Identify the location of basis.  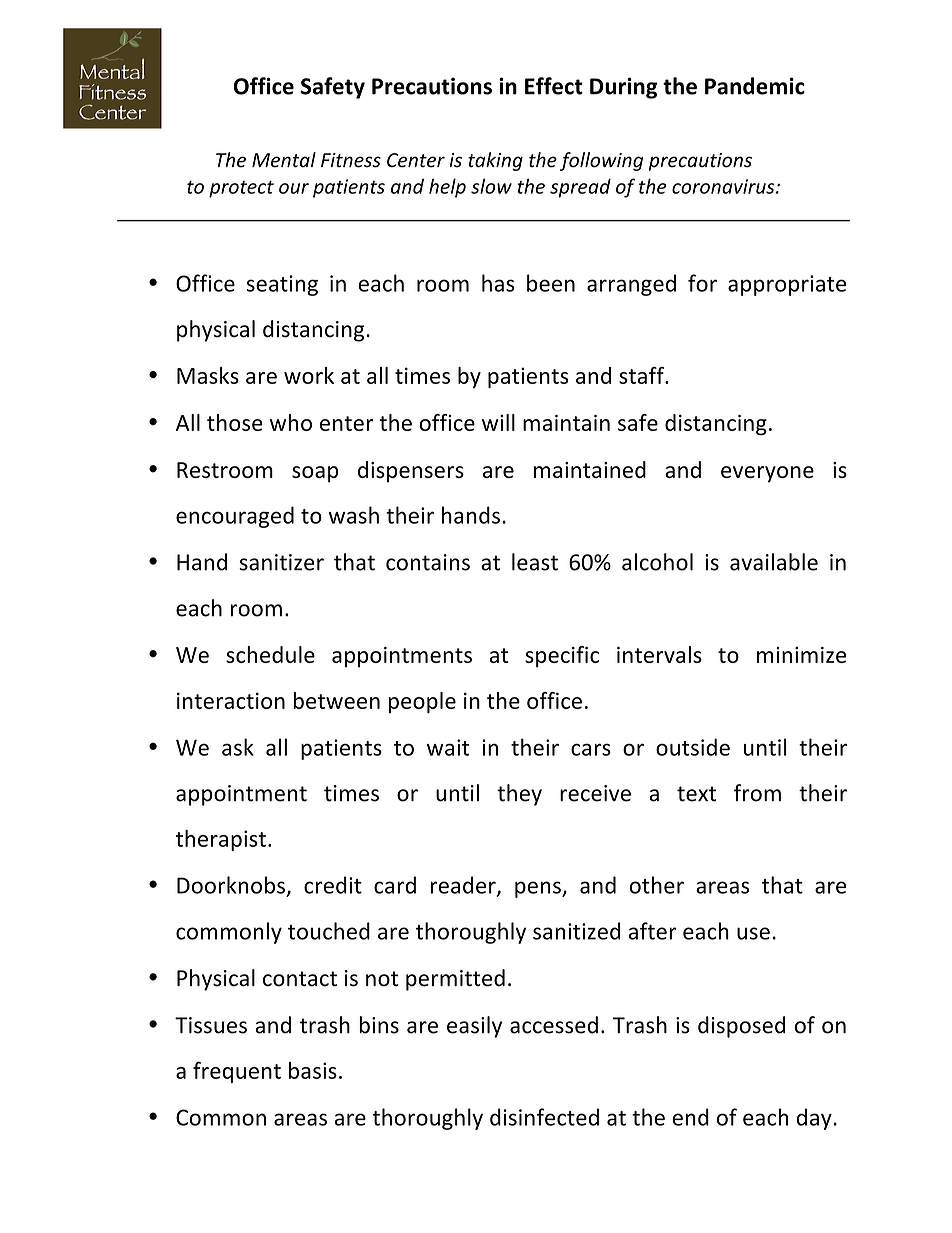
(313, 1070).
